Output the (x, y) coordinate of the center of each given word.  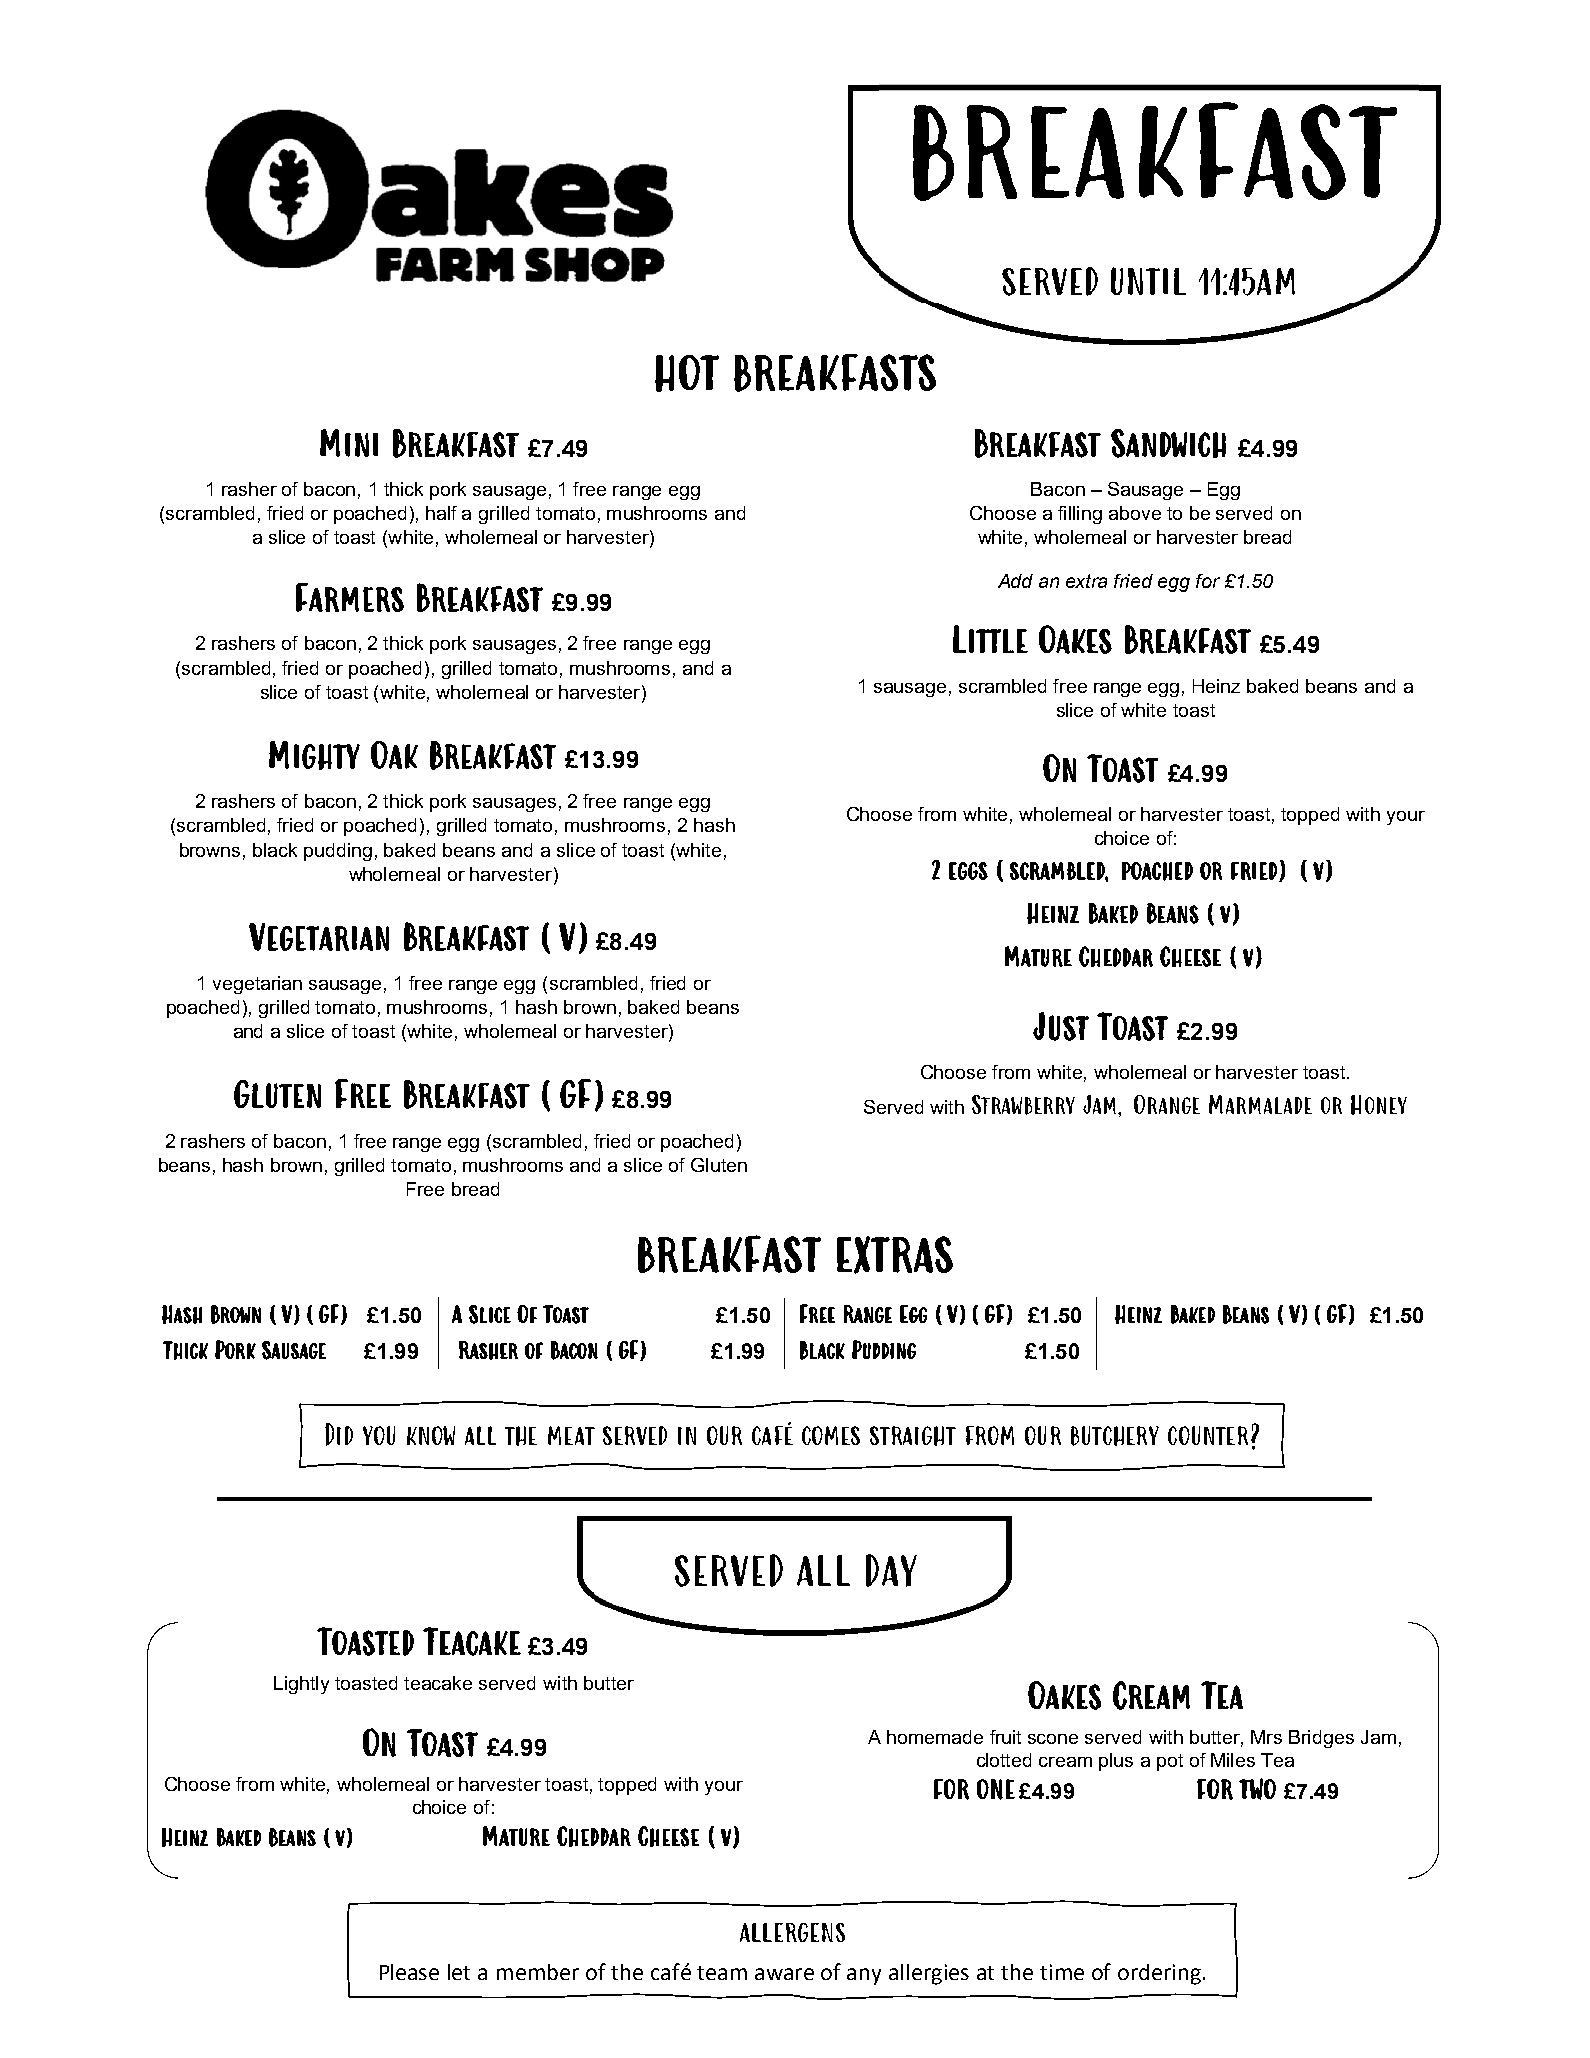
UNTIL (1148, 281)
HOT (687, 373)
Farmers (350, 597)
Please (409, 1972)
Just (1061, 1026)
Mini (349, 443)
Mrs (1266, 1737)
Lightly (301, 1685)
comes (831, 1435)
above (1135, 513)
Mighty (314, 755)
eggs (968, 871)
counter (1208, 1435)
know (431, 1435)
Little (990, 639)
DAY (891, 1570)
